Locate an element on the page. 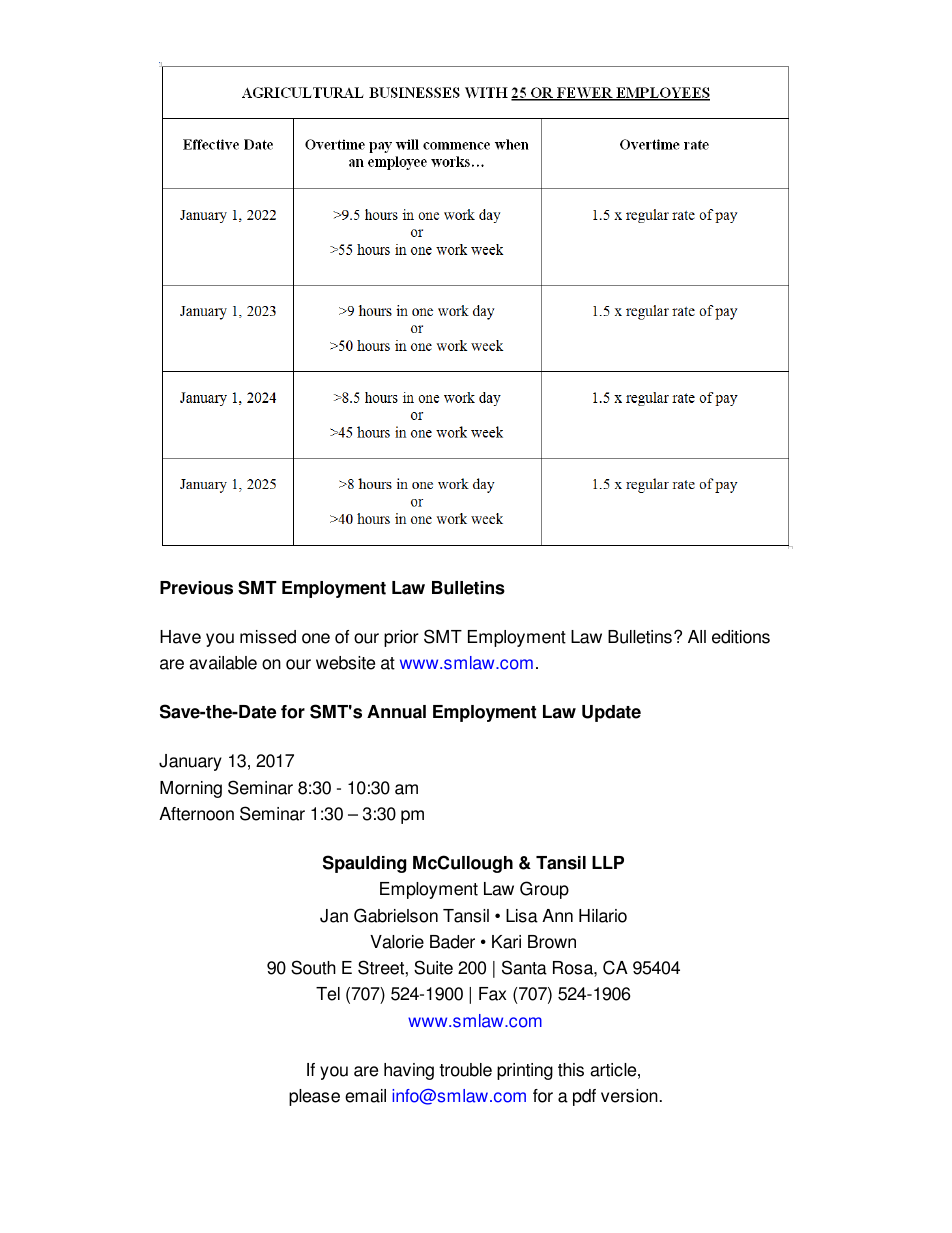  South is located at coordinates (313, 967).
